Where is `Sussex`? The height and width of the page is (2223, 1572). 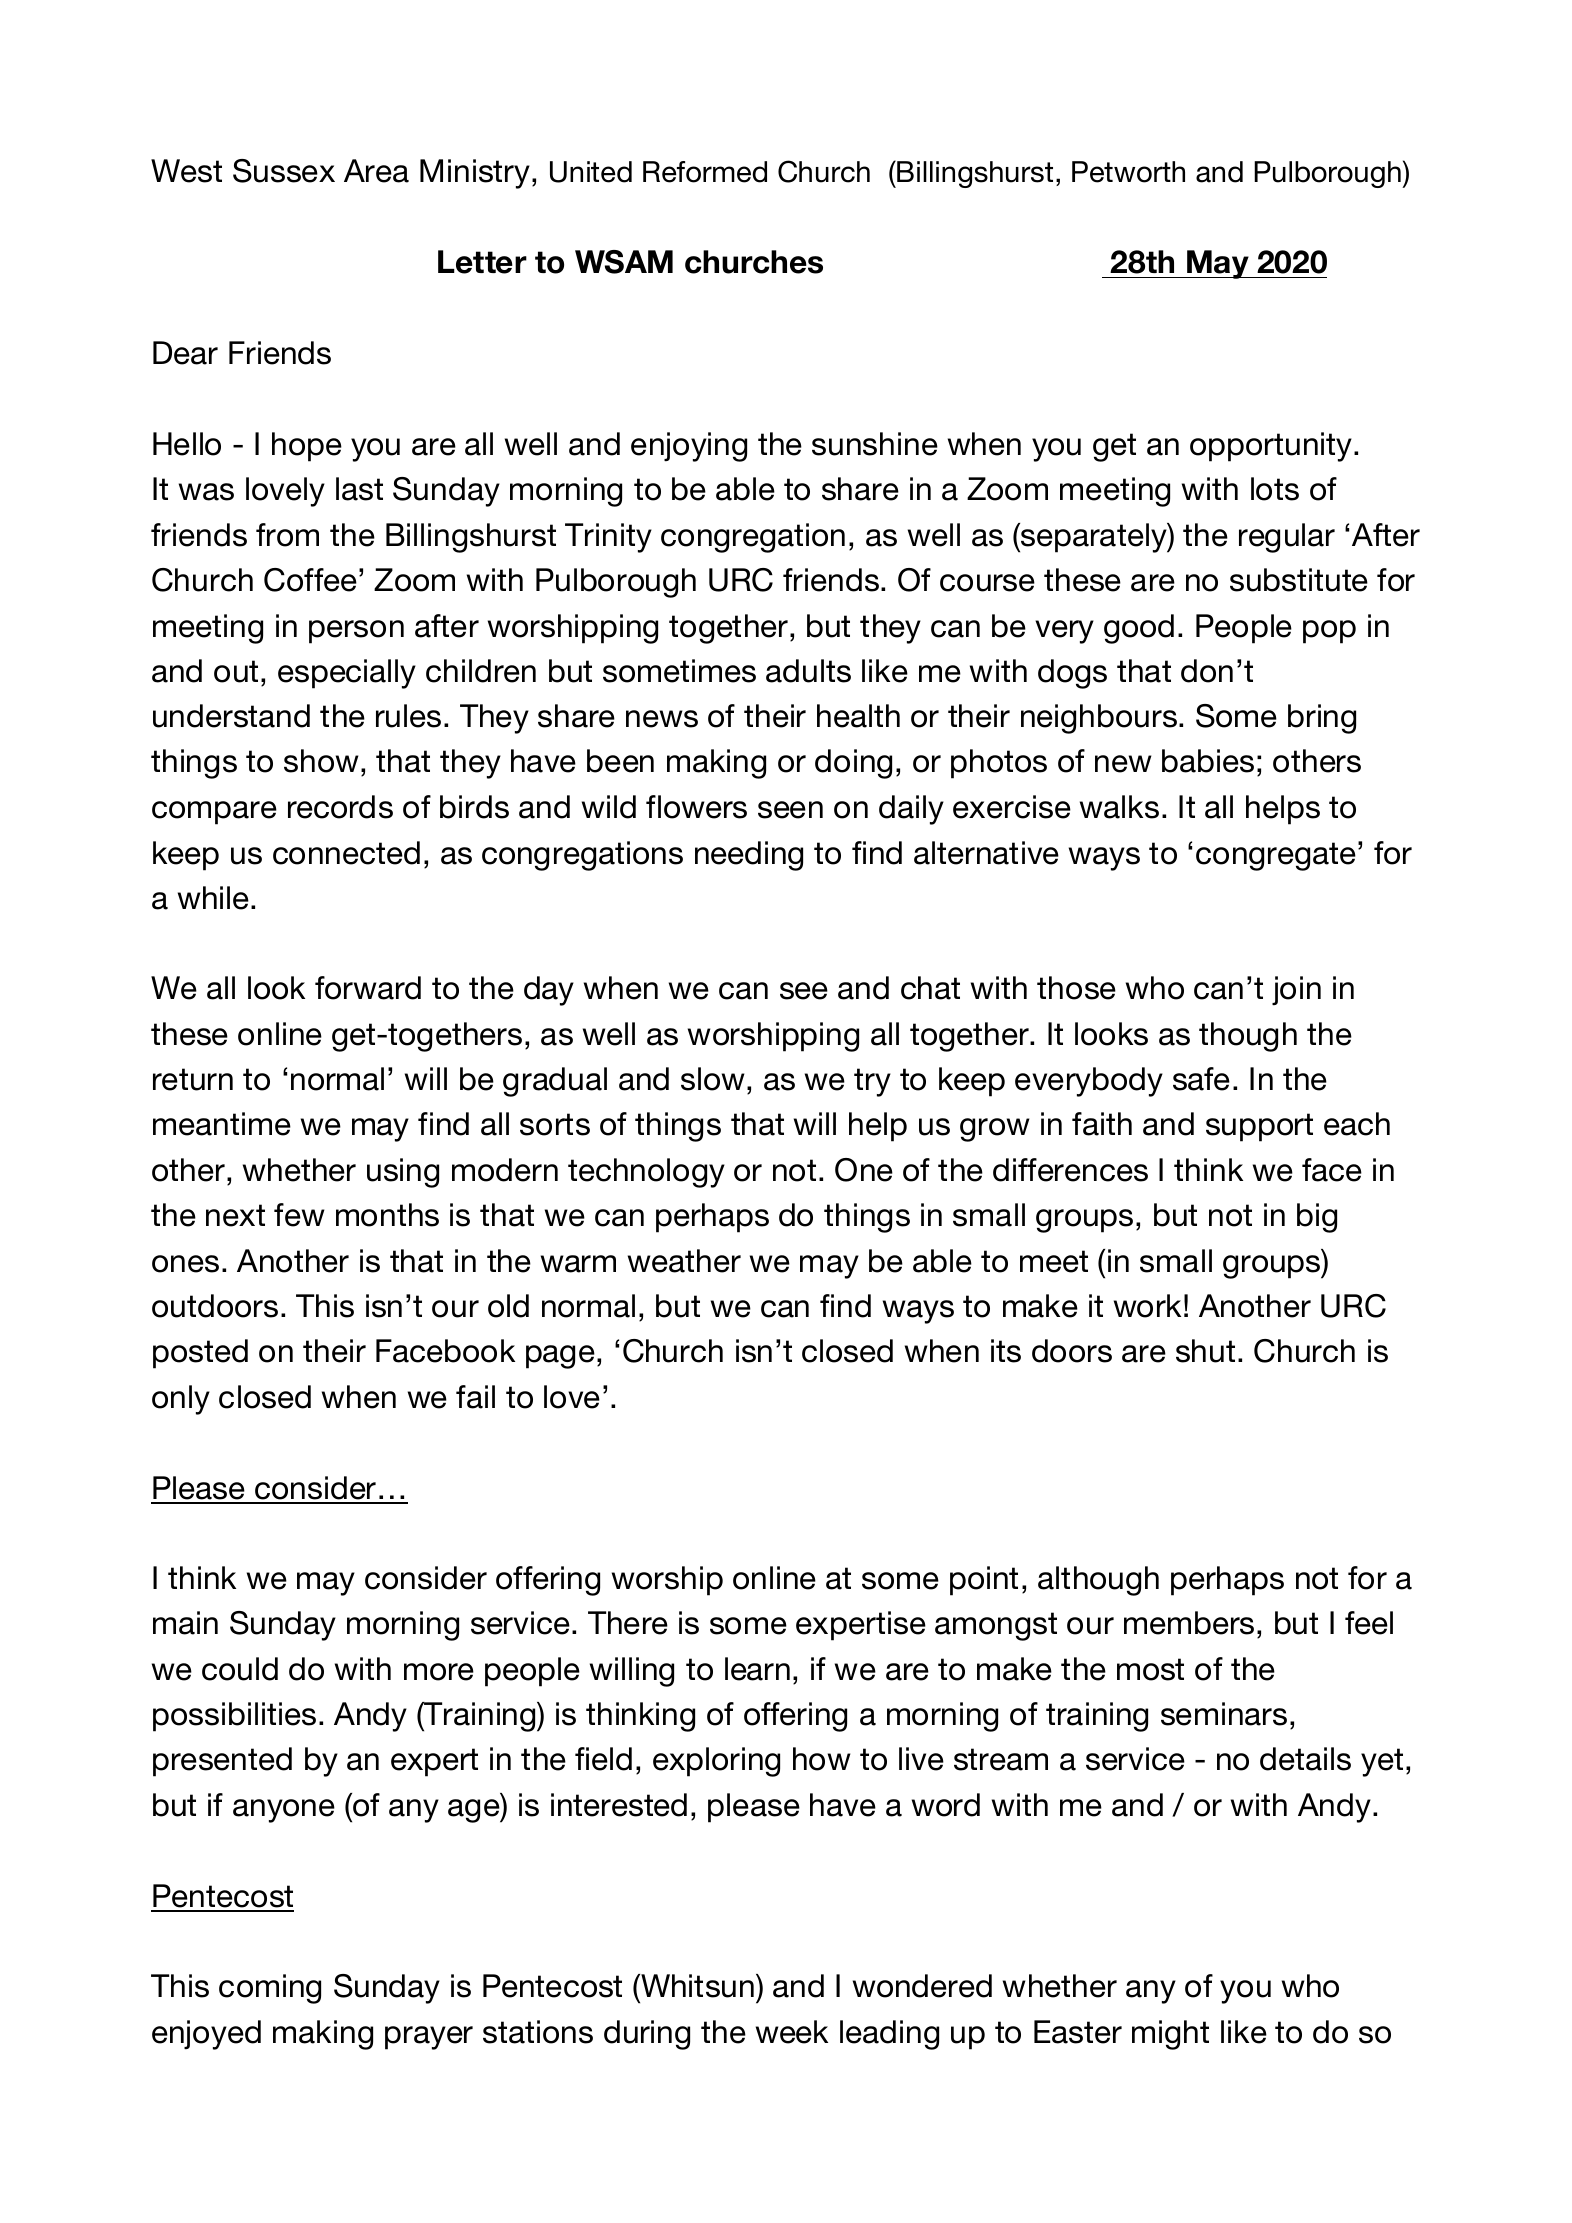 Sussex is located at coordinates (284, 171).
